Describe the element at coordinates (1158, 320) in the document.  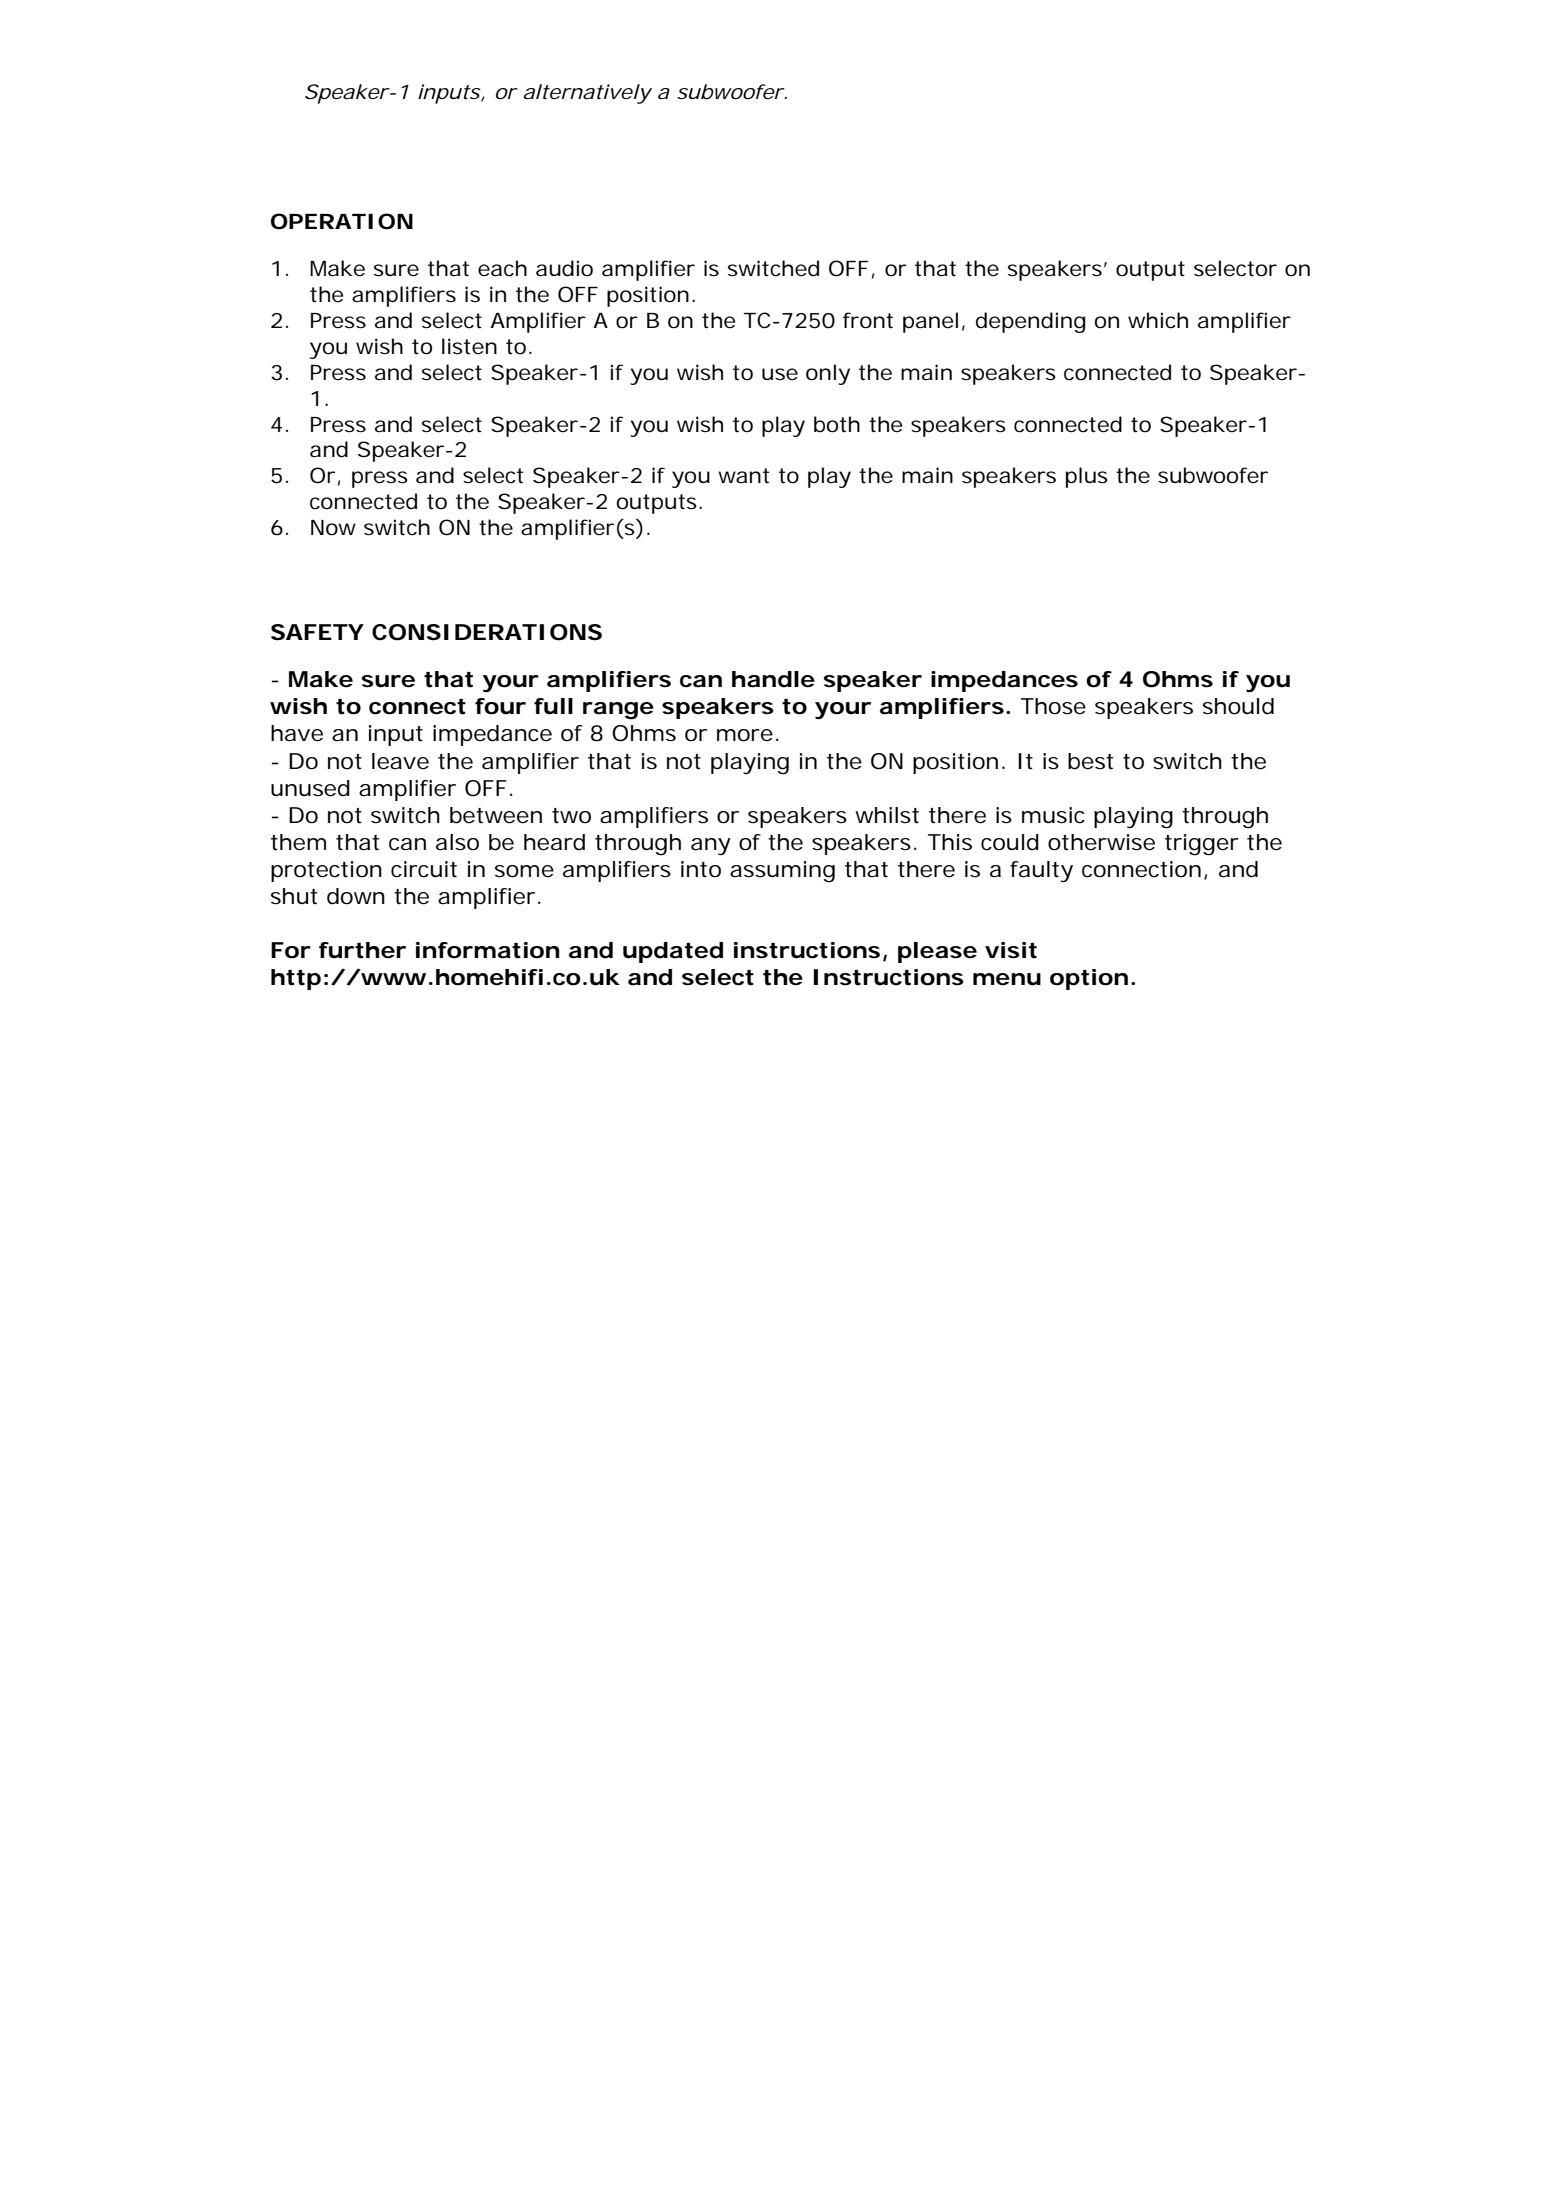
I see `which` at that location.
